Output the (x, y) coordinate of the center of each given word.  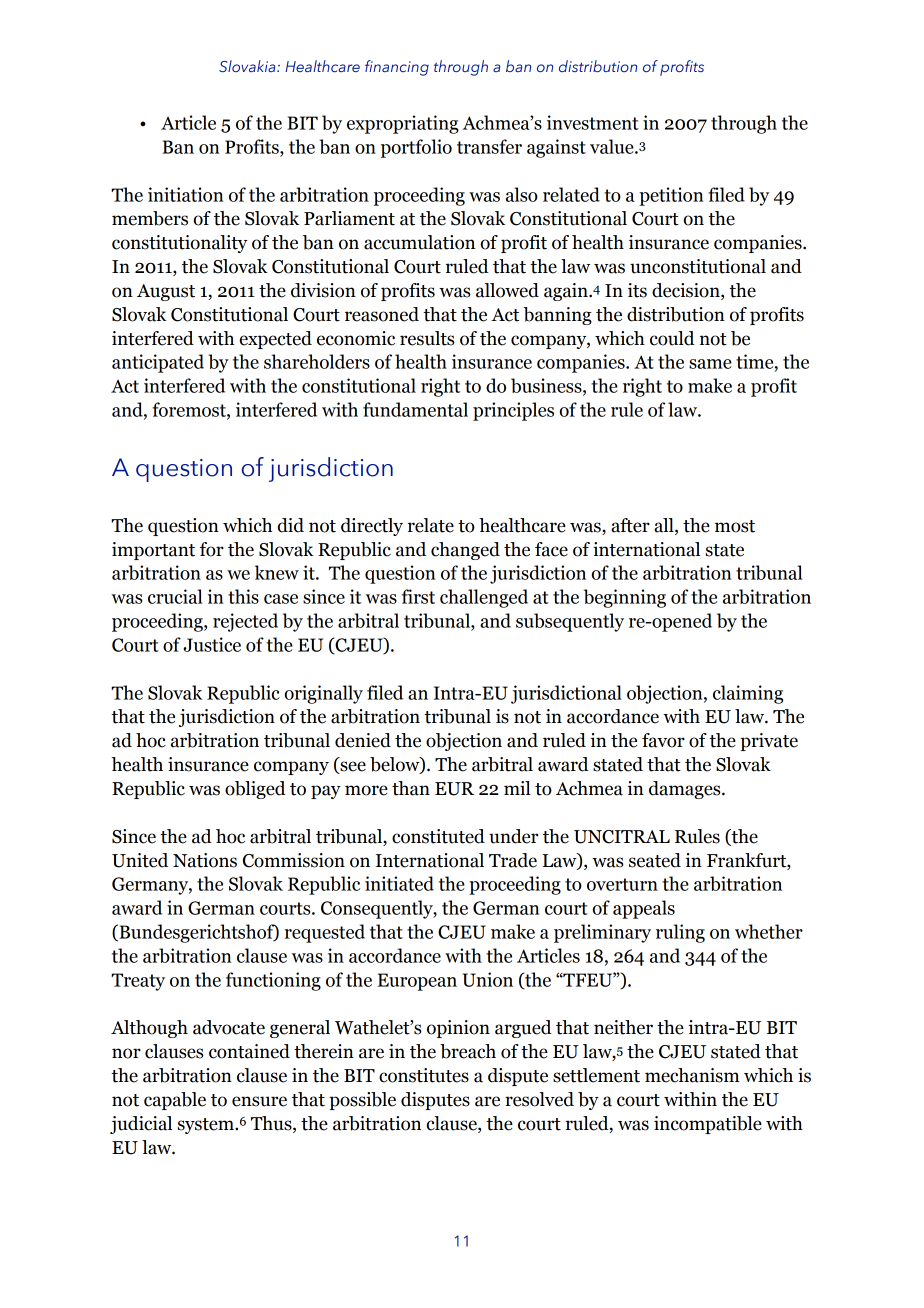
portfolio (416, 148)
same (710, 364)
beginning (625, 598)
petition (671, 196)
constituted (438, 836)
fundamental (415, 409)
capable (175, 1101)
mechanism (692, 1075)
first (418, 596)
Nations (205, 860)
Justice (212, 644)
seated (655, 860)
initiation (185, 194)
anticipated (158, 363)
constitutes (424, 1075)
